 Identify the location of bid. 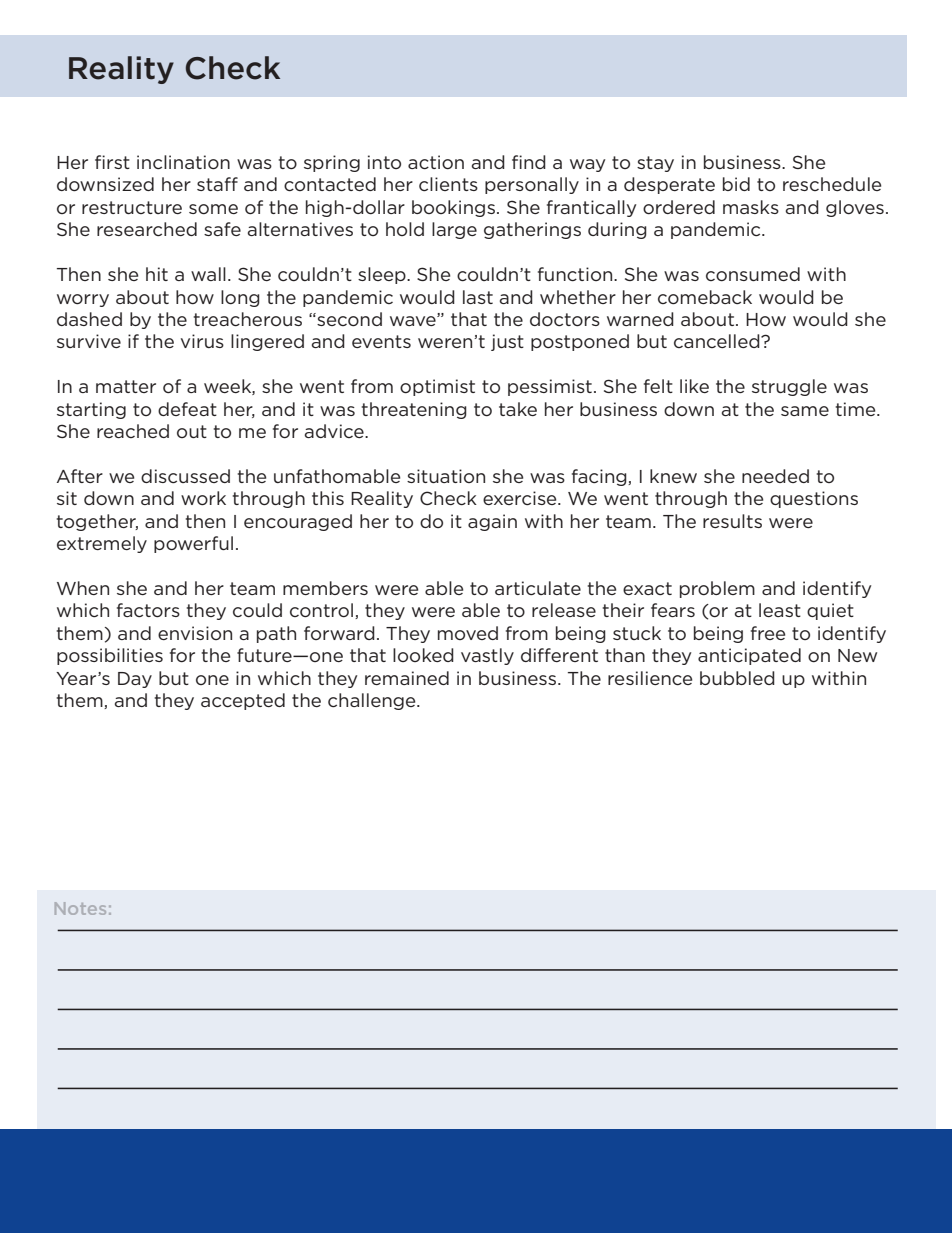
(736, 184).
